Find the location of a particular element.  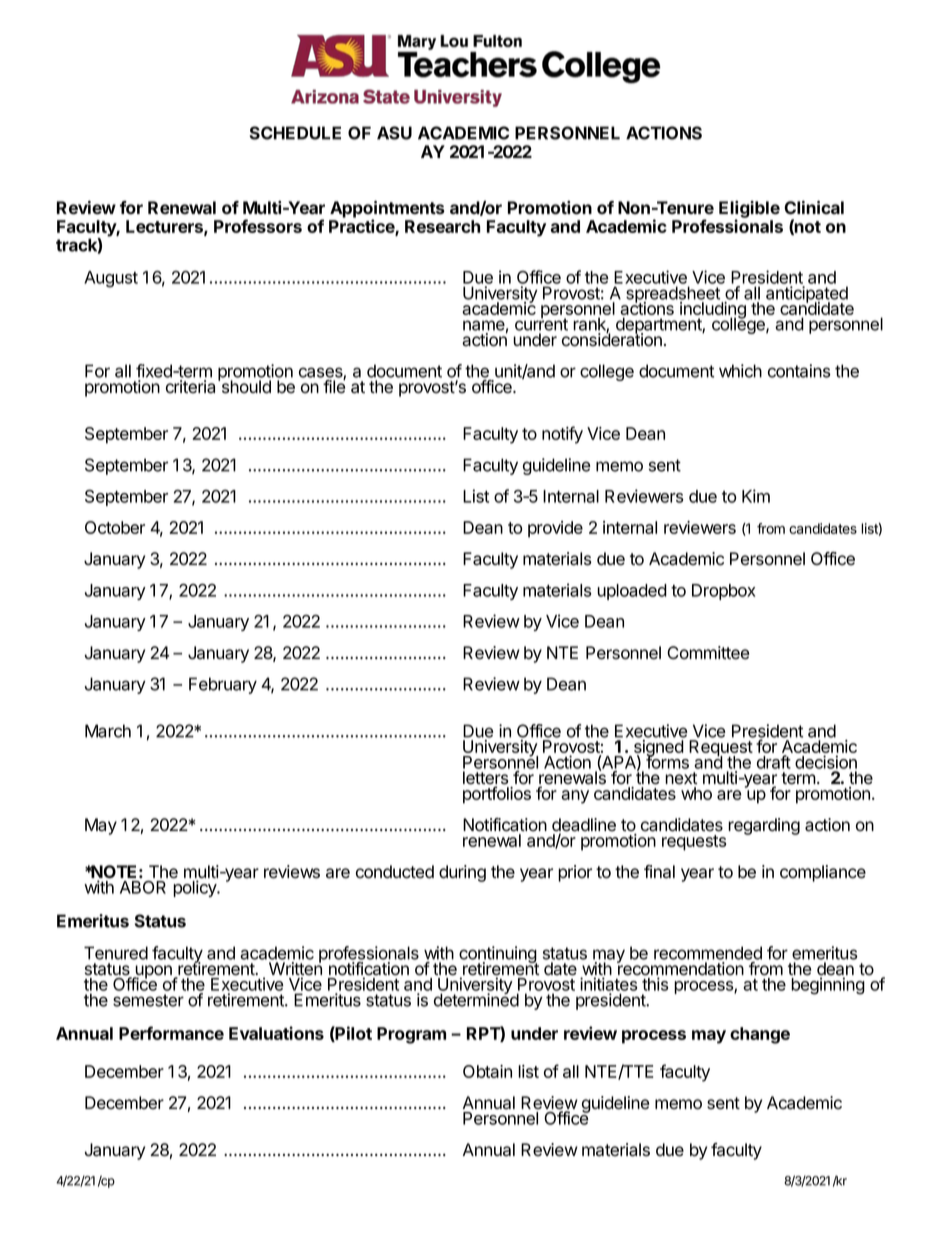

Eligible is located at coordinates (749, 210).
